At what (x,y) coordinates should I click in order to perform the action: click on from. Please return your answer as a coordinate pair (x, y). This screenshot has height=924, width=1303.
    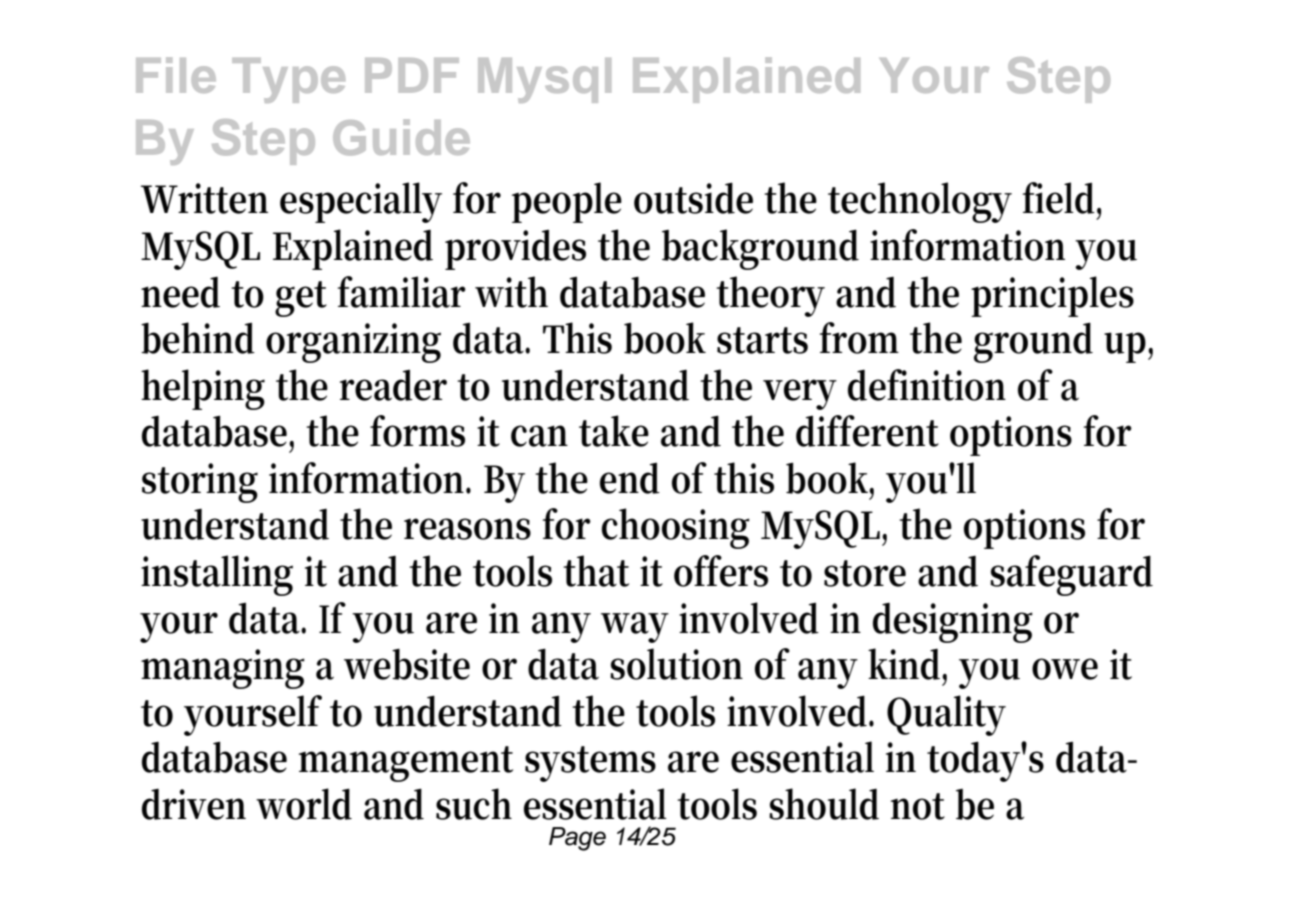
    Looking at the image, I should click on (859, 338).
